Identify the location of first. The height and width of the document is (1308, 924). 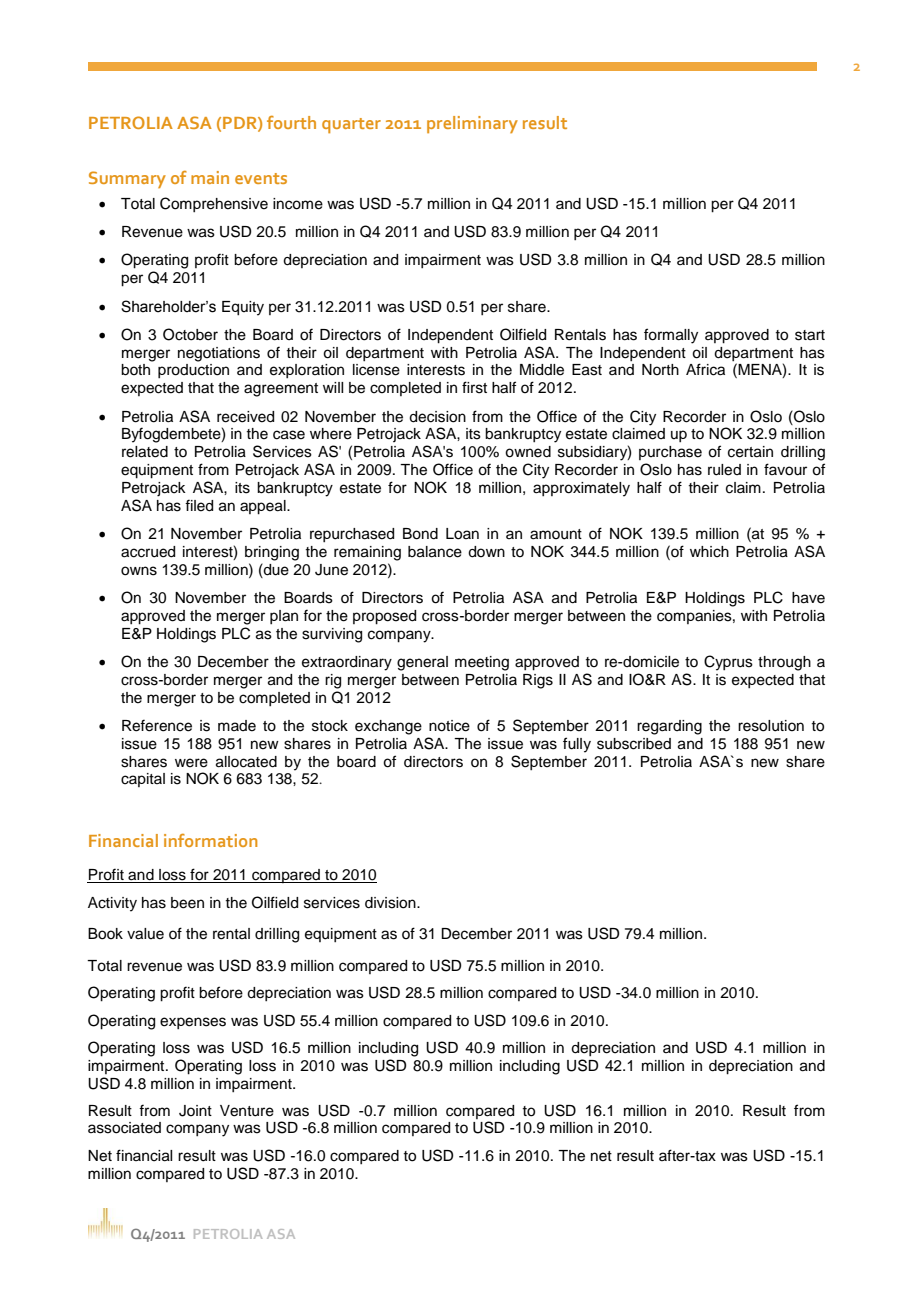
(474, 387).
